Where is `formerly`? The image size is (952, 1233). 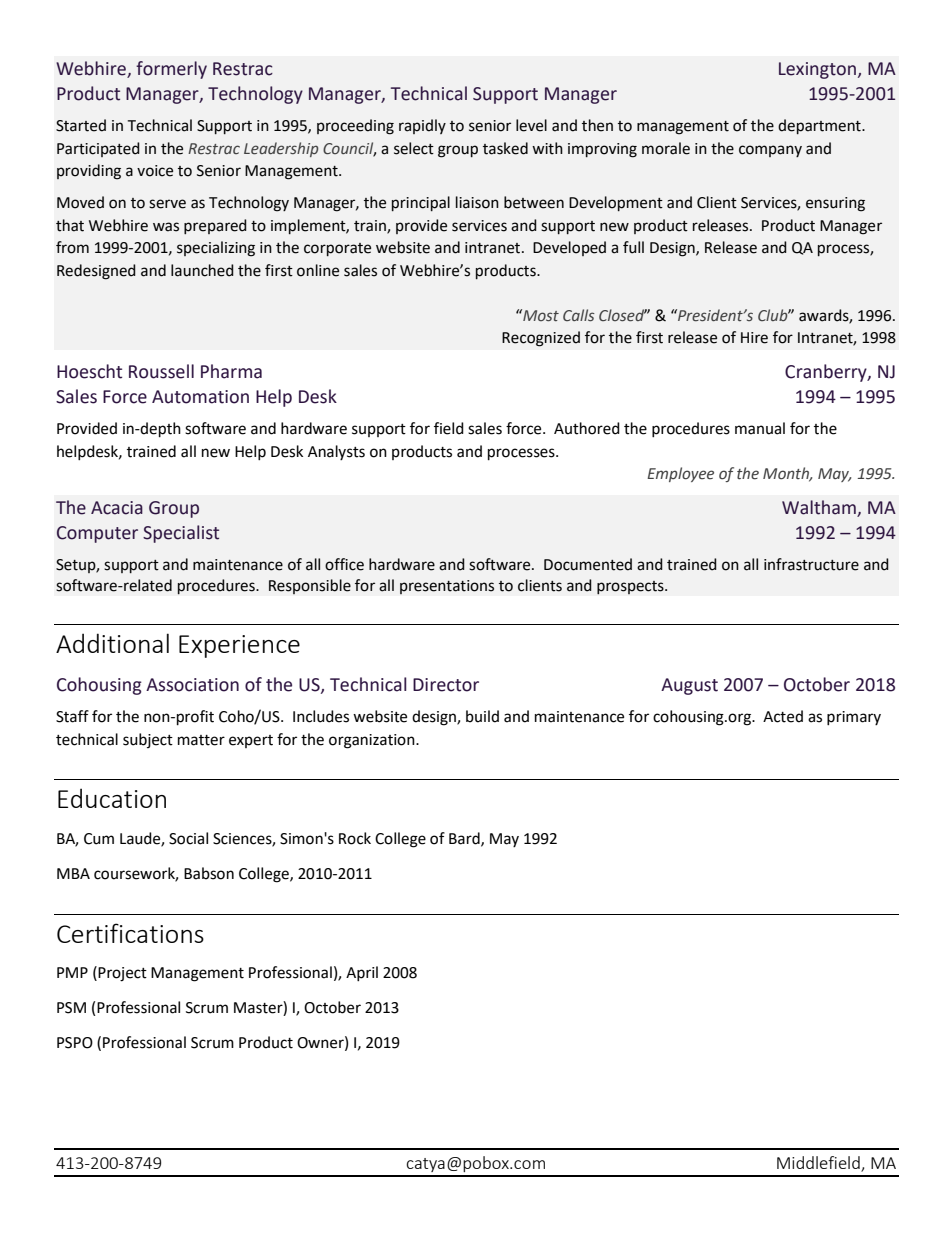 formerly is located at coordinates (171, 70).
